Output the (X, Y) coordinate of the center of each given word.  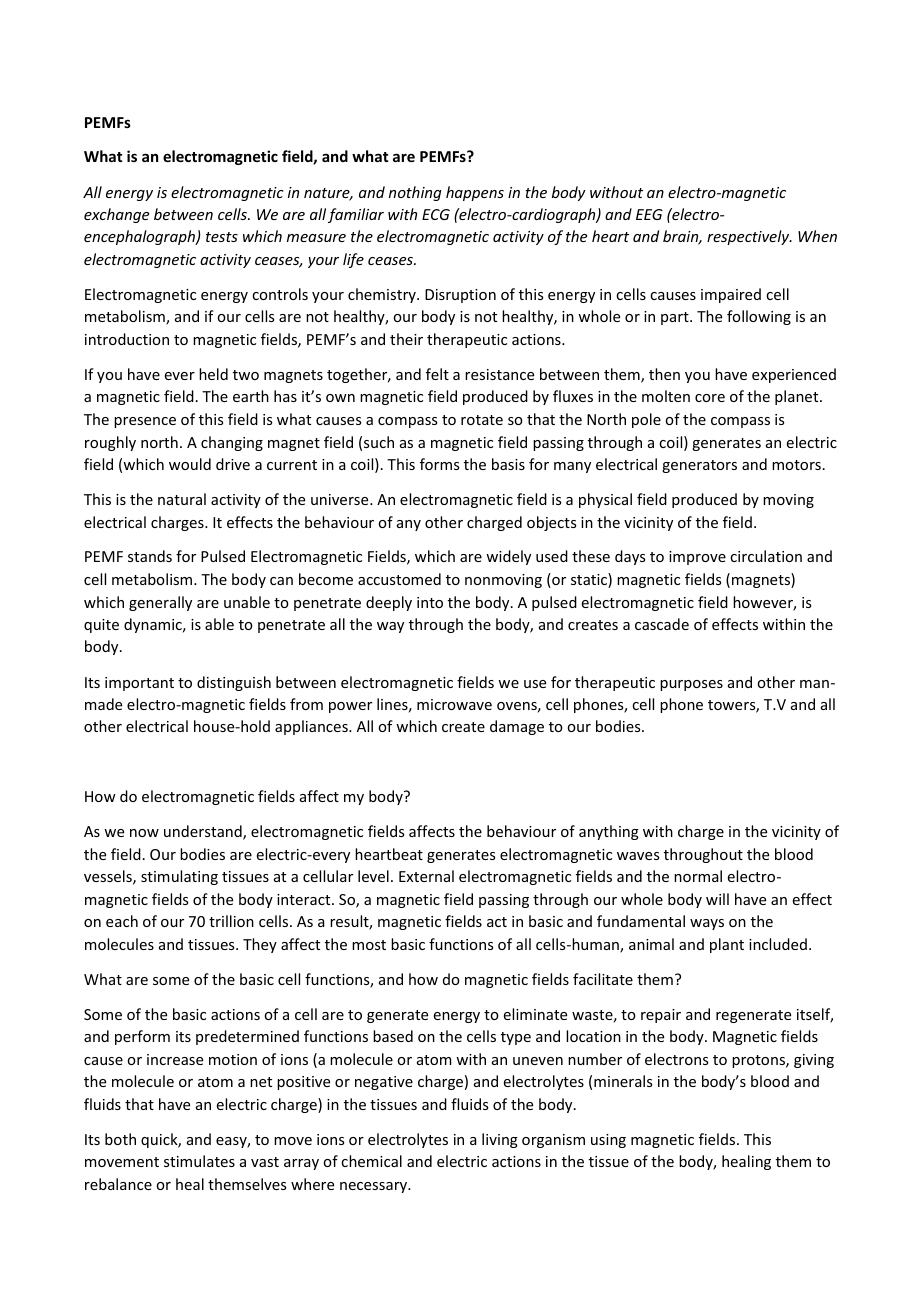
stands (150, 556)
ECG (436, 214)
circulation (766, 556)
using (608, 1141)
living (500, 1140)
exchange (116, 215)
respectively (749, 237)
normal (698, 876)
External (426, 876)
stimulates (199, 1161)
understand (204, 832)
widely (508, 557)
